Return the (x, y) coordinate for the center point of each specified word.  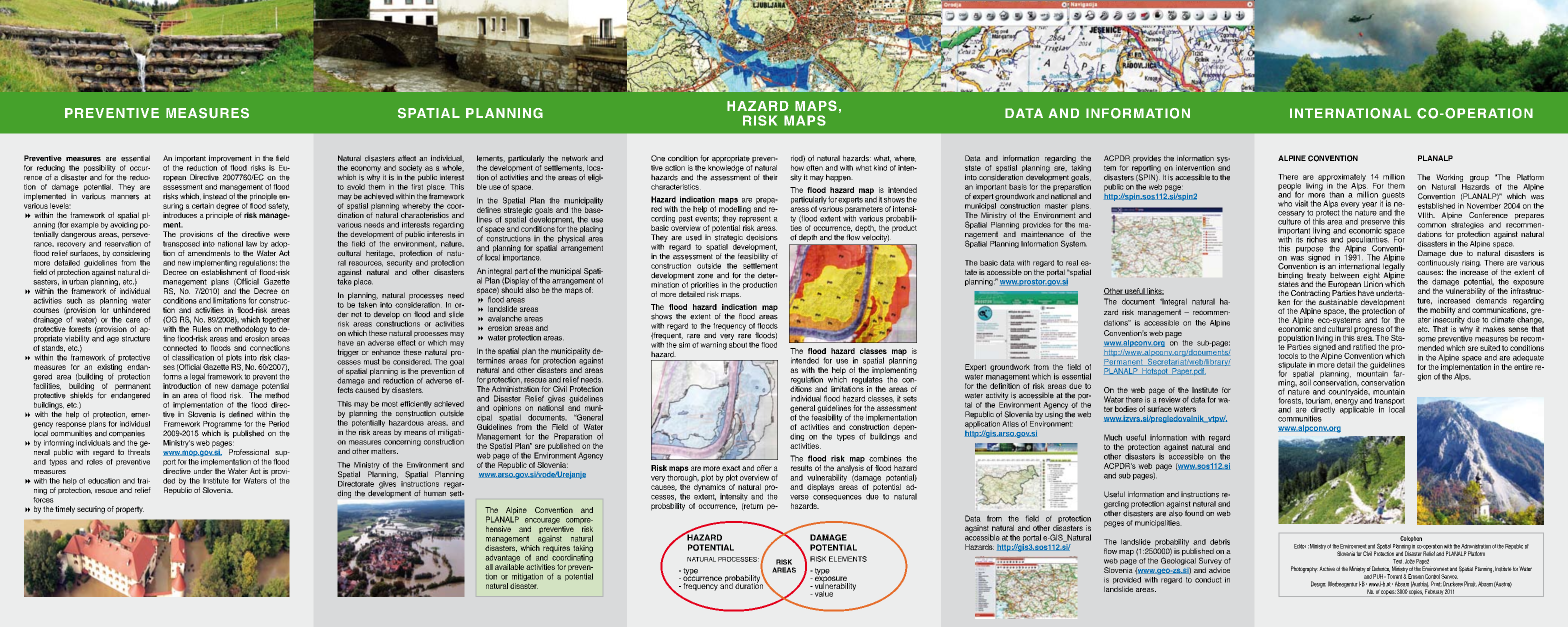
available (509, 567)
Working (1449, 178)
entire (1523, 367)
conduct (1208, 580)
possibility (100, 170)
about (738, 343)
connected (180, 348)
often (814, 168)
